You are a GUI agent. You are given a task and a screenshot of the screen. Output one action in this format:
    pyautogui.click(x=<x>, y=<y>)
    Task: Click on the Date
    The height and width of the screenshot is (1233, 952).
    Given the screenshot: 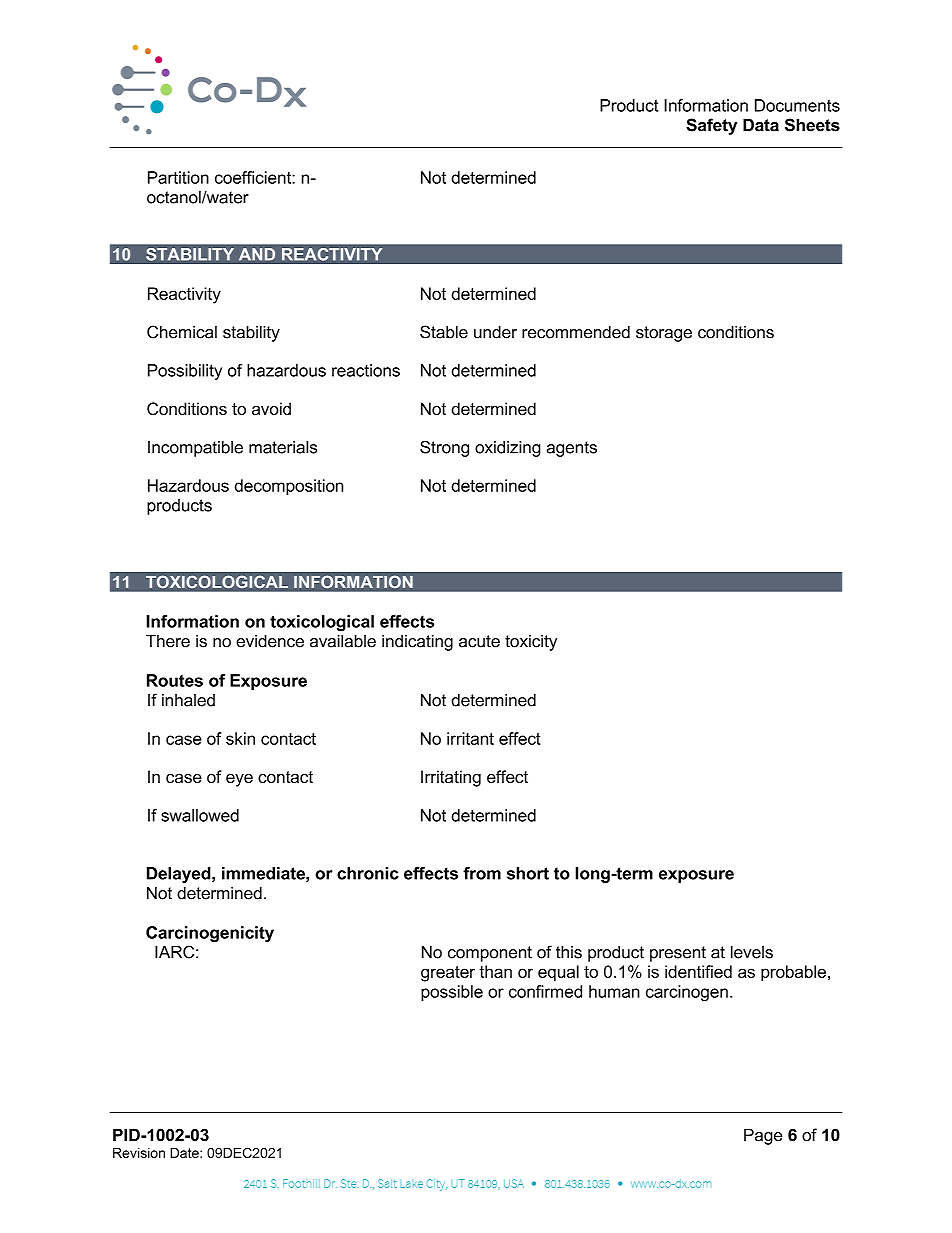 What is the action you would take?
    pyautogui.click(x=185, y=1153)
